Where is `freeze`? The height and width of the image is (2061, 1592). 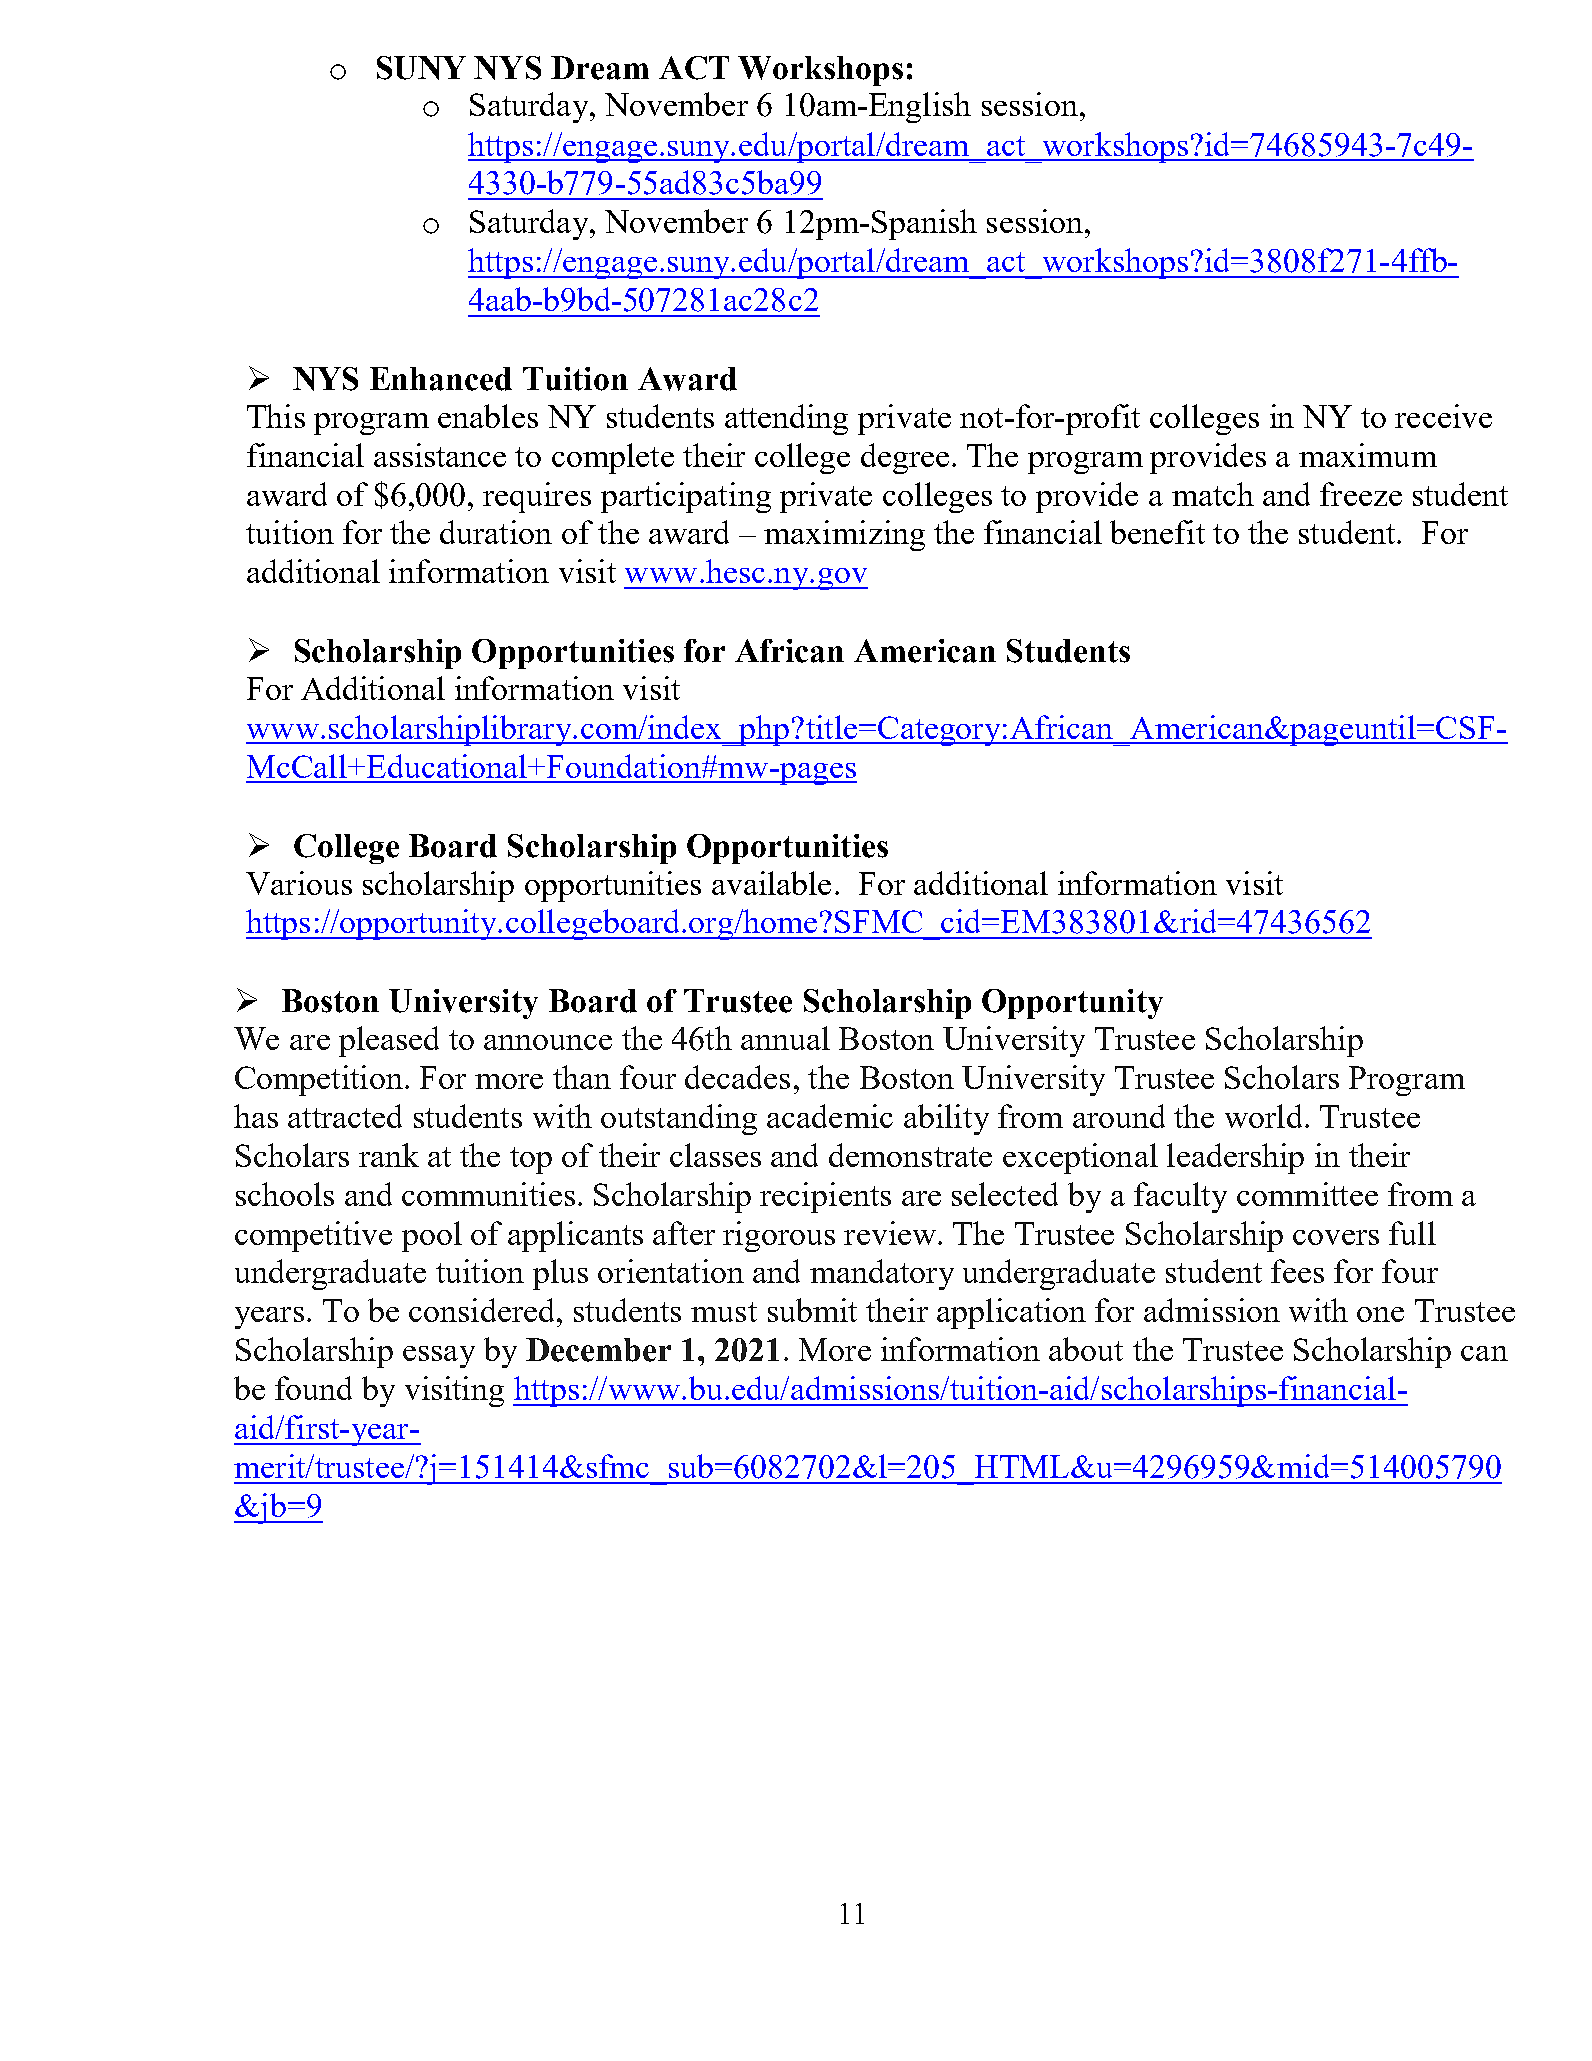 freeze is located at coordinates (1361, 494).
